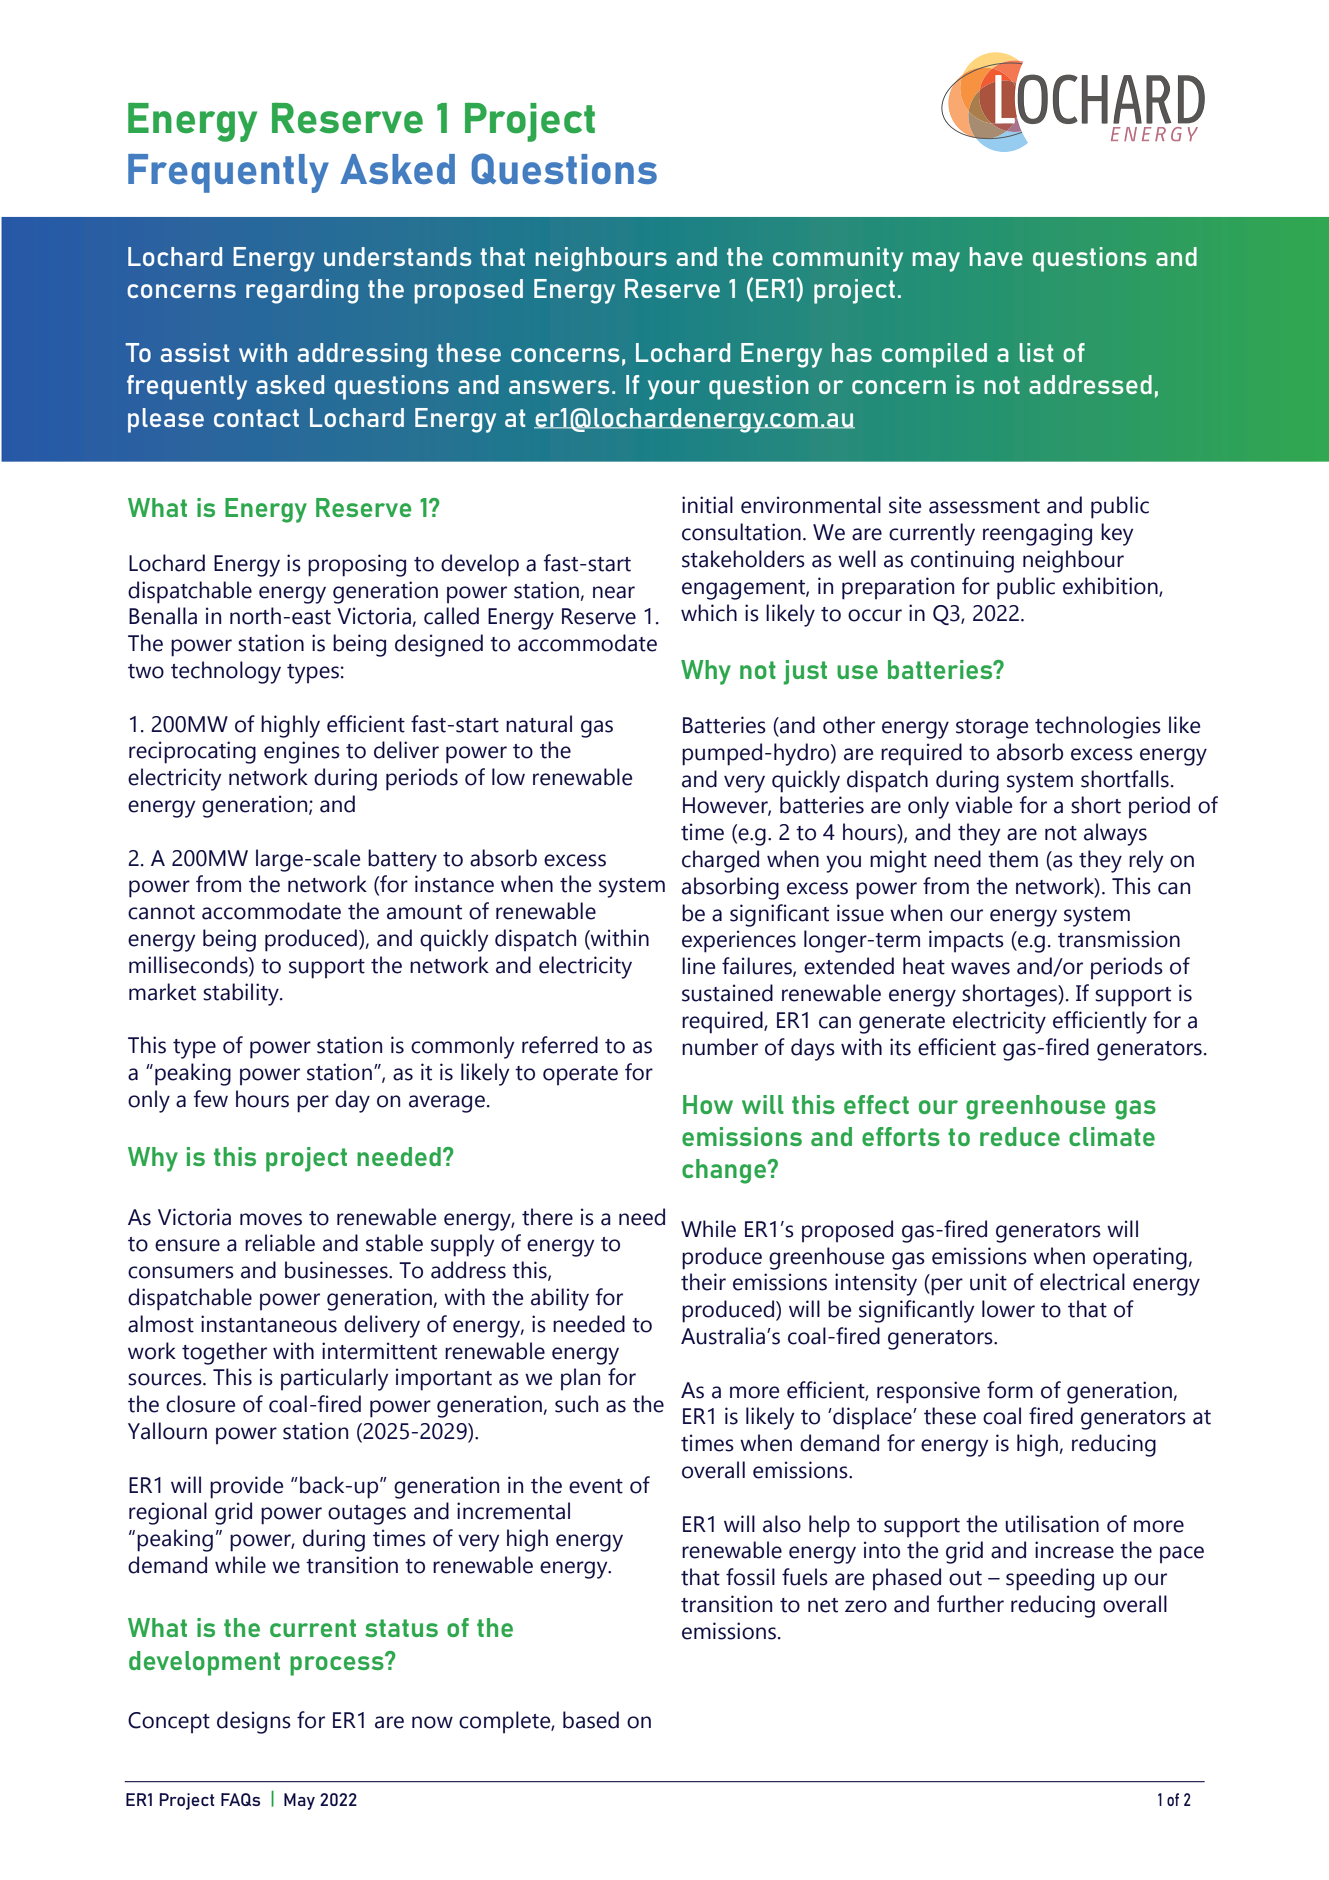  I want to click on form, so click(1010, 1390).
